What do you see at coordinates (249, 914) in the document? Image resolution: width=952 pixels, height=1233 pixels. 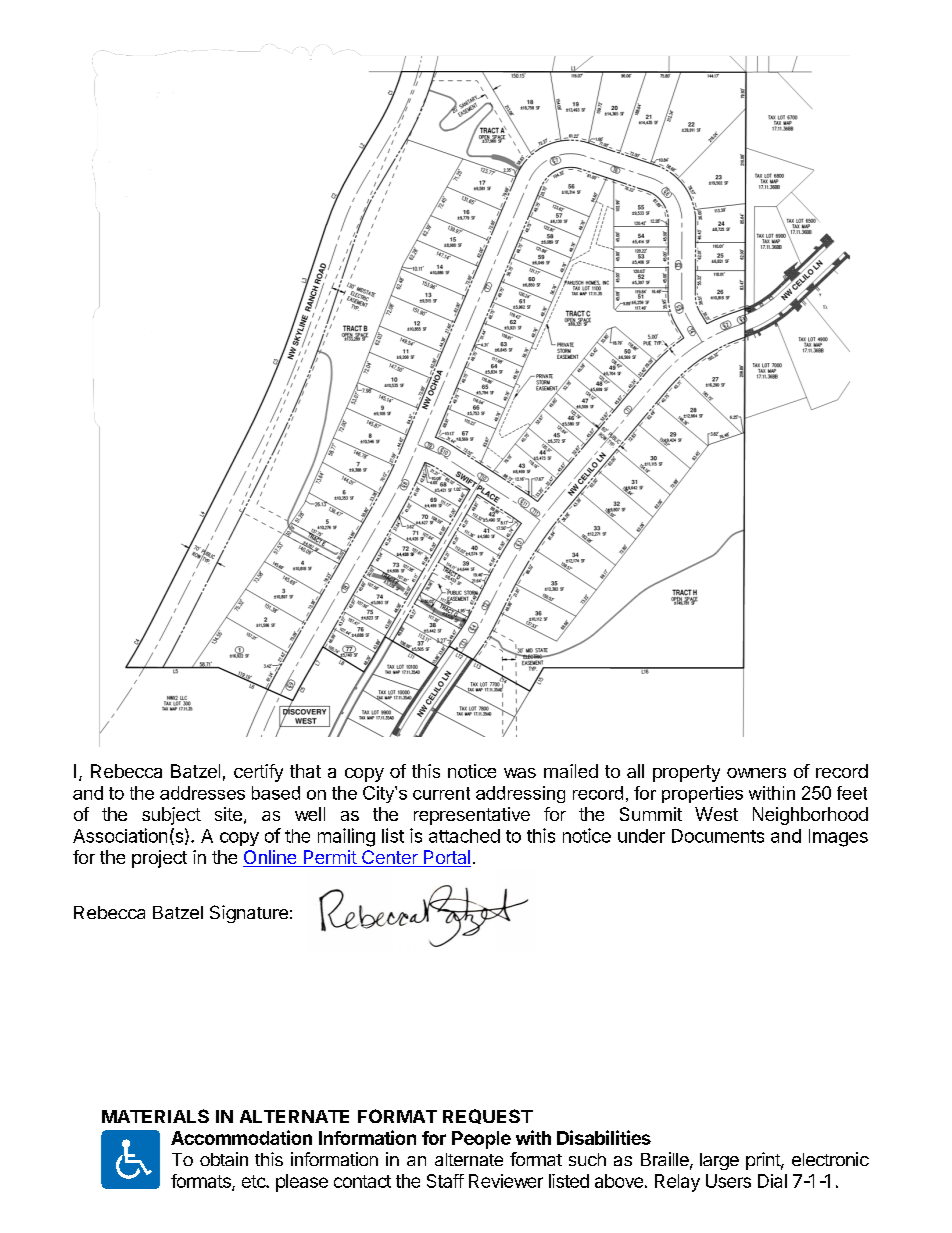 I see `Signature` at bounding box center [249, 914].
